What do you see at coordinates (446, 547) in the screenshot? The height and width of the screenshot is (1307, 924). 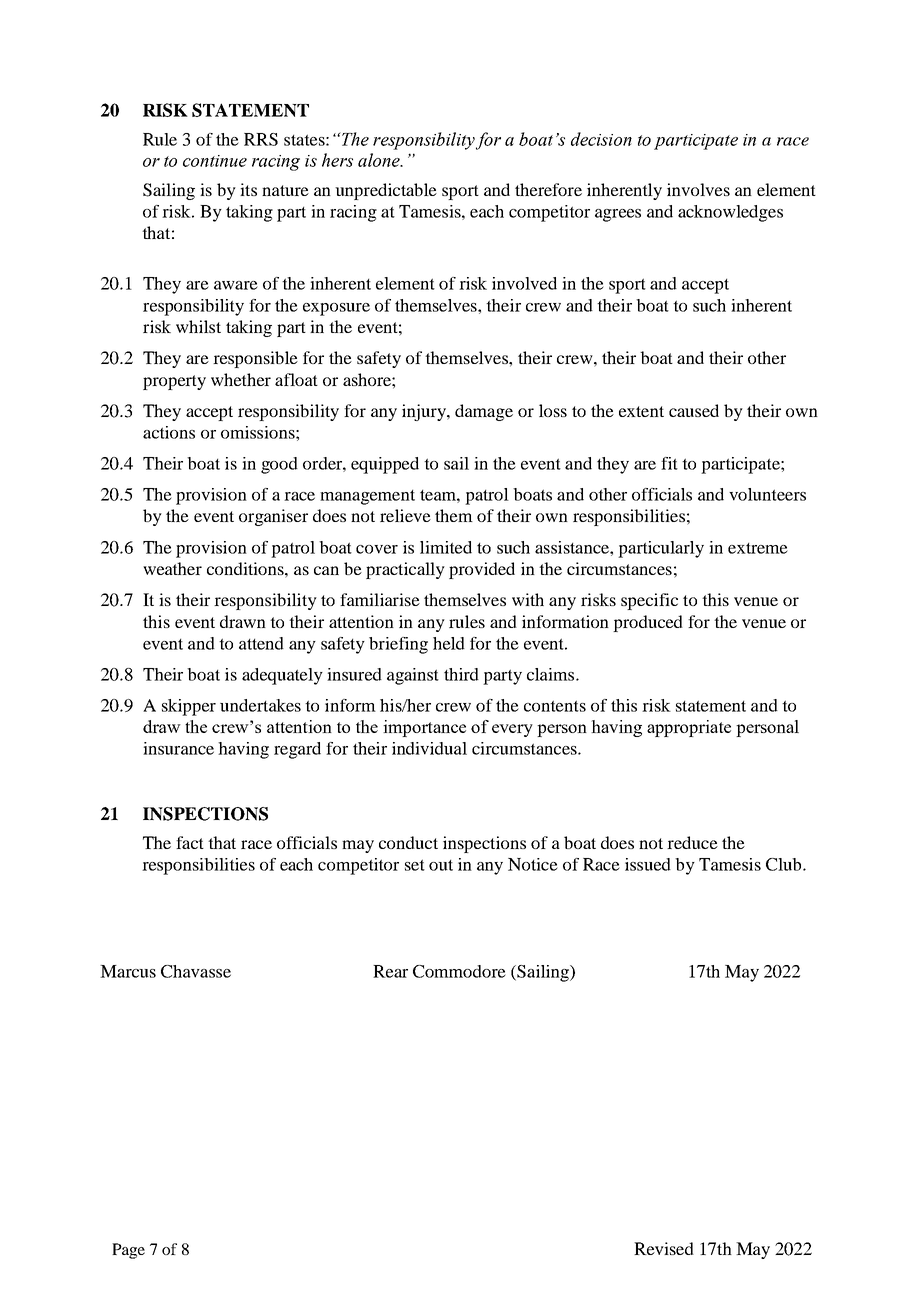 I see `limited` at bounding box center [446, 547].
